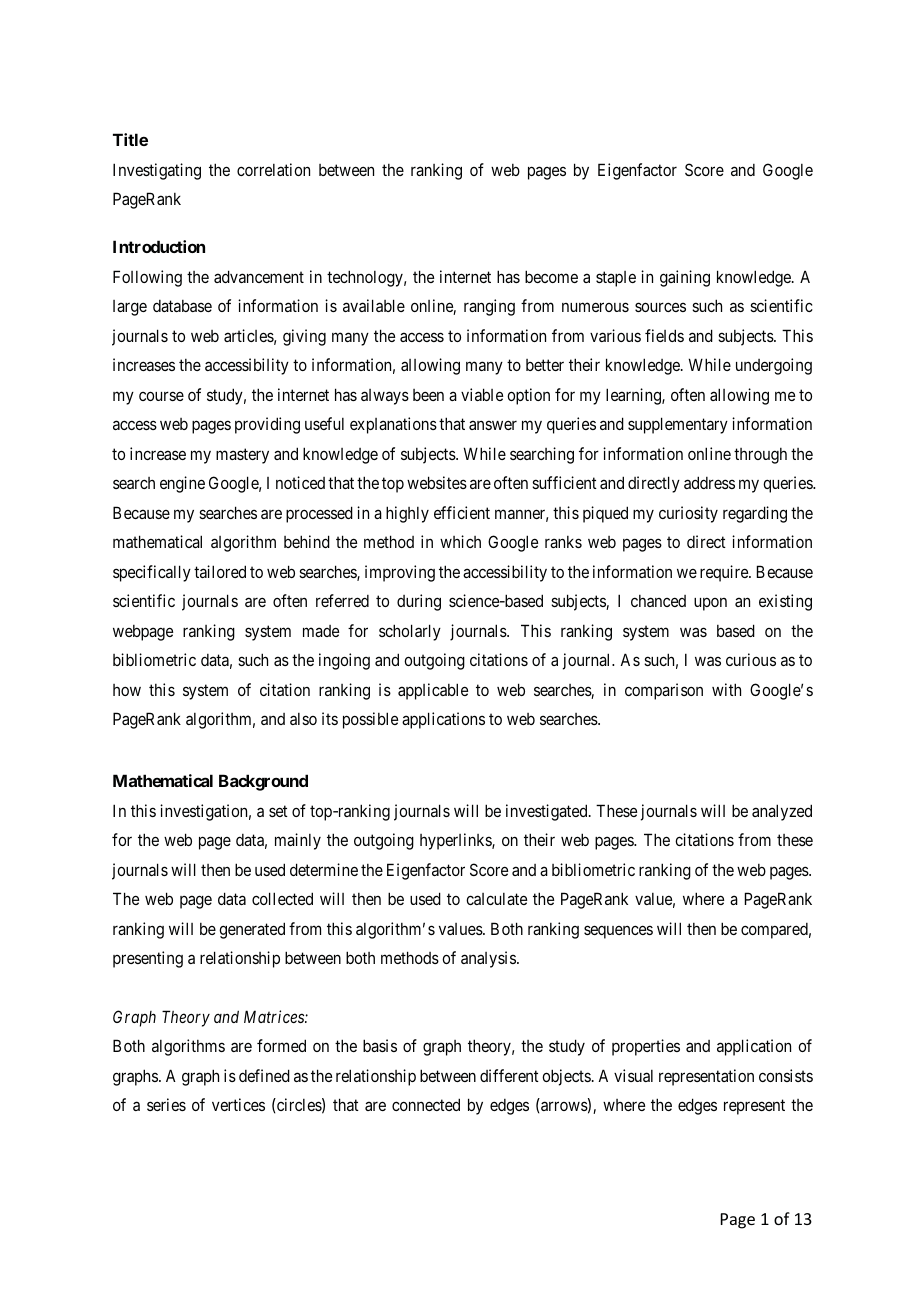 The height and width of the screenshot is (1308, 924). I want to click on Investigating, so click(157, 171).
